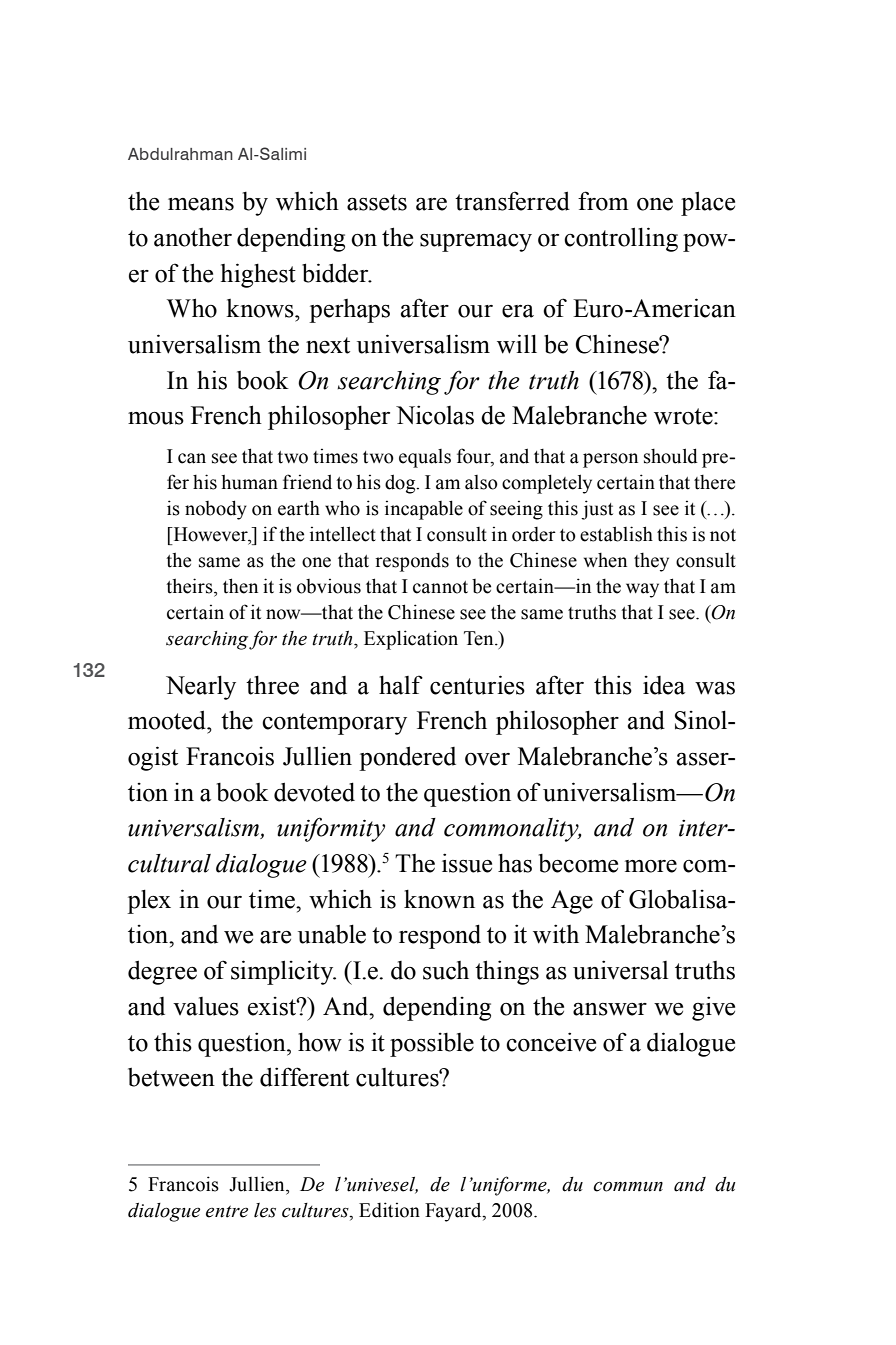  I want to click on possible, so click(432, 1045).
